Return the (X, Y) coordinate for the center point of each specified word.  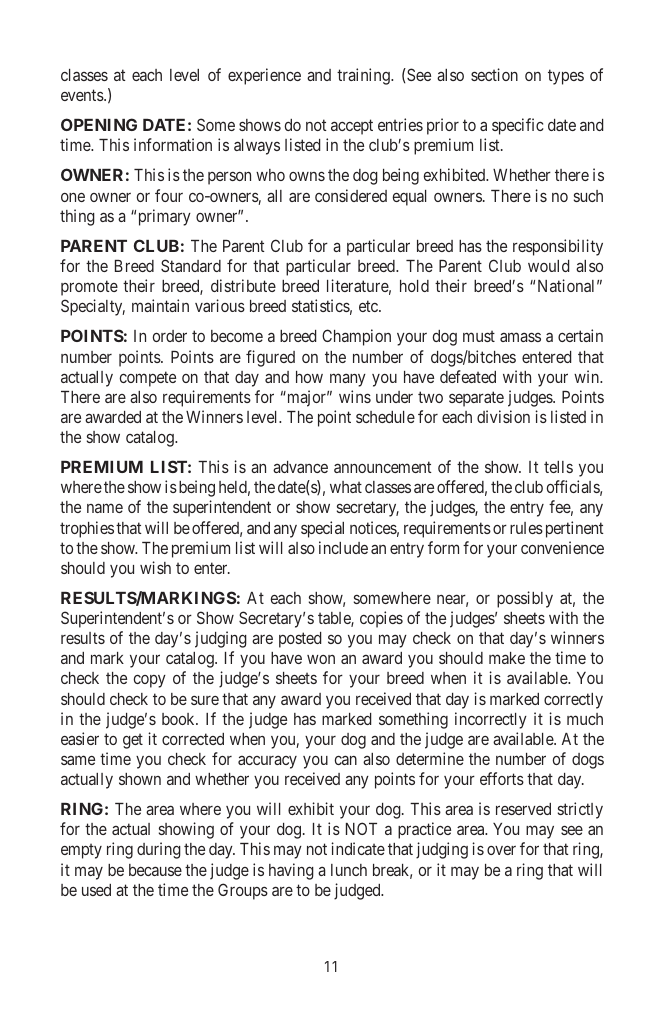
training (364, 76)
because (155, 870)
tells (558, 467)
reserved (523, 809)
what (346, 487)
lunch (349, 870)
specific (518, 126)
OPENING (99, 124)
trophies (87, 529)
